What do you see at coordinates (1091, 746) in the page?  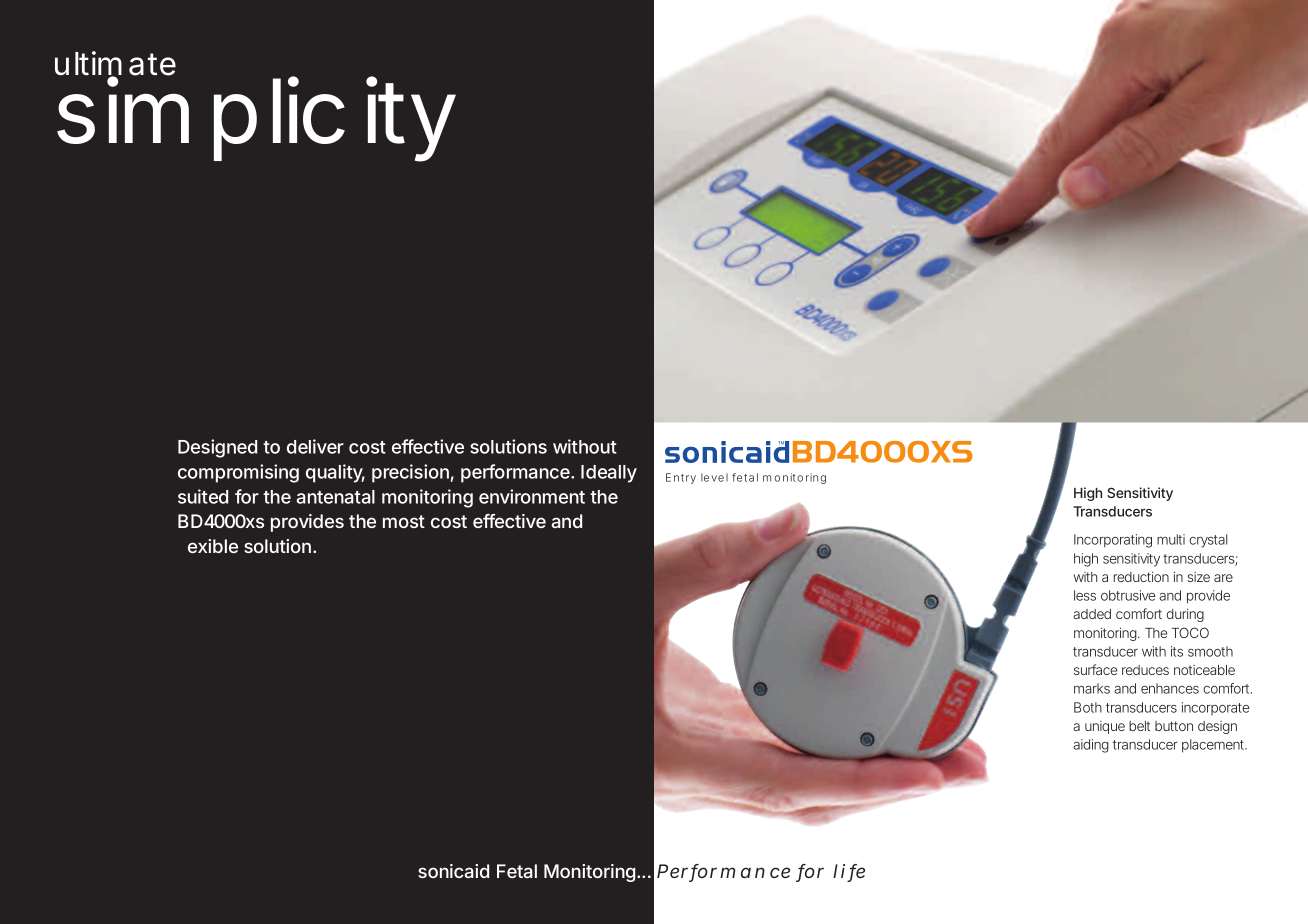 I see `aiding` at bounding box center [1091, 746].
